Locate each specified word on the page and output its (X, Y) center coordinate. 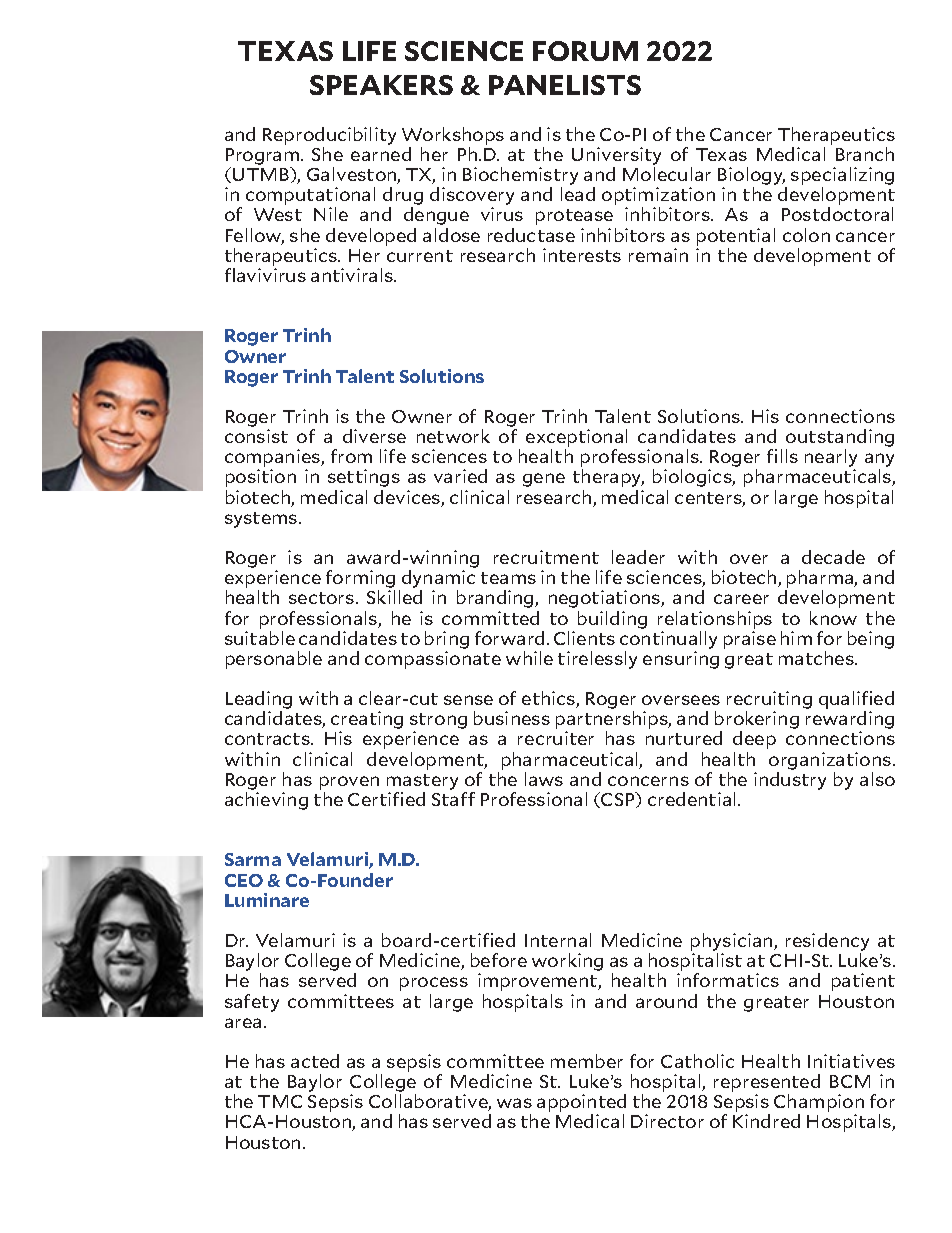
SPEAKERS (381, 85)
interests (582, 255)
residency (827, 943)
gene (544, 480)
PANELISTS (565, 85)
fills (782, 456)
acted (315, 1061)
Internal (558, 940)
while (529, 658)
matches (817, 658)
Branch (865, 154)
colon (806, 235)
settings (364, 478)
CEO (244, 880)
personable (274, 660)
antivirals (353, 275)
